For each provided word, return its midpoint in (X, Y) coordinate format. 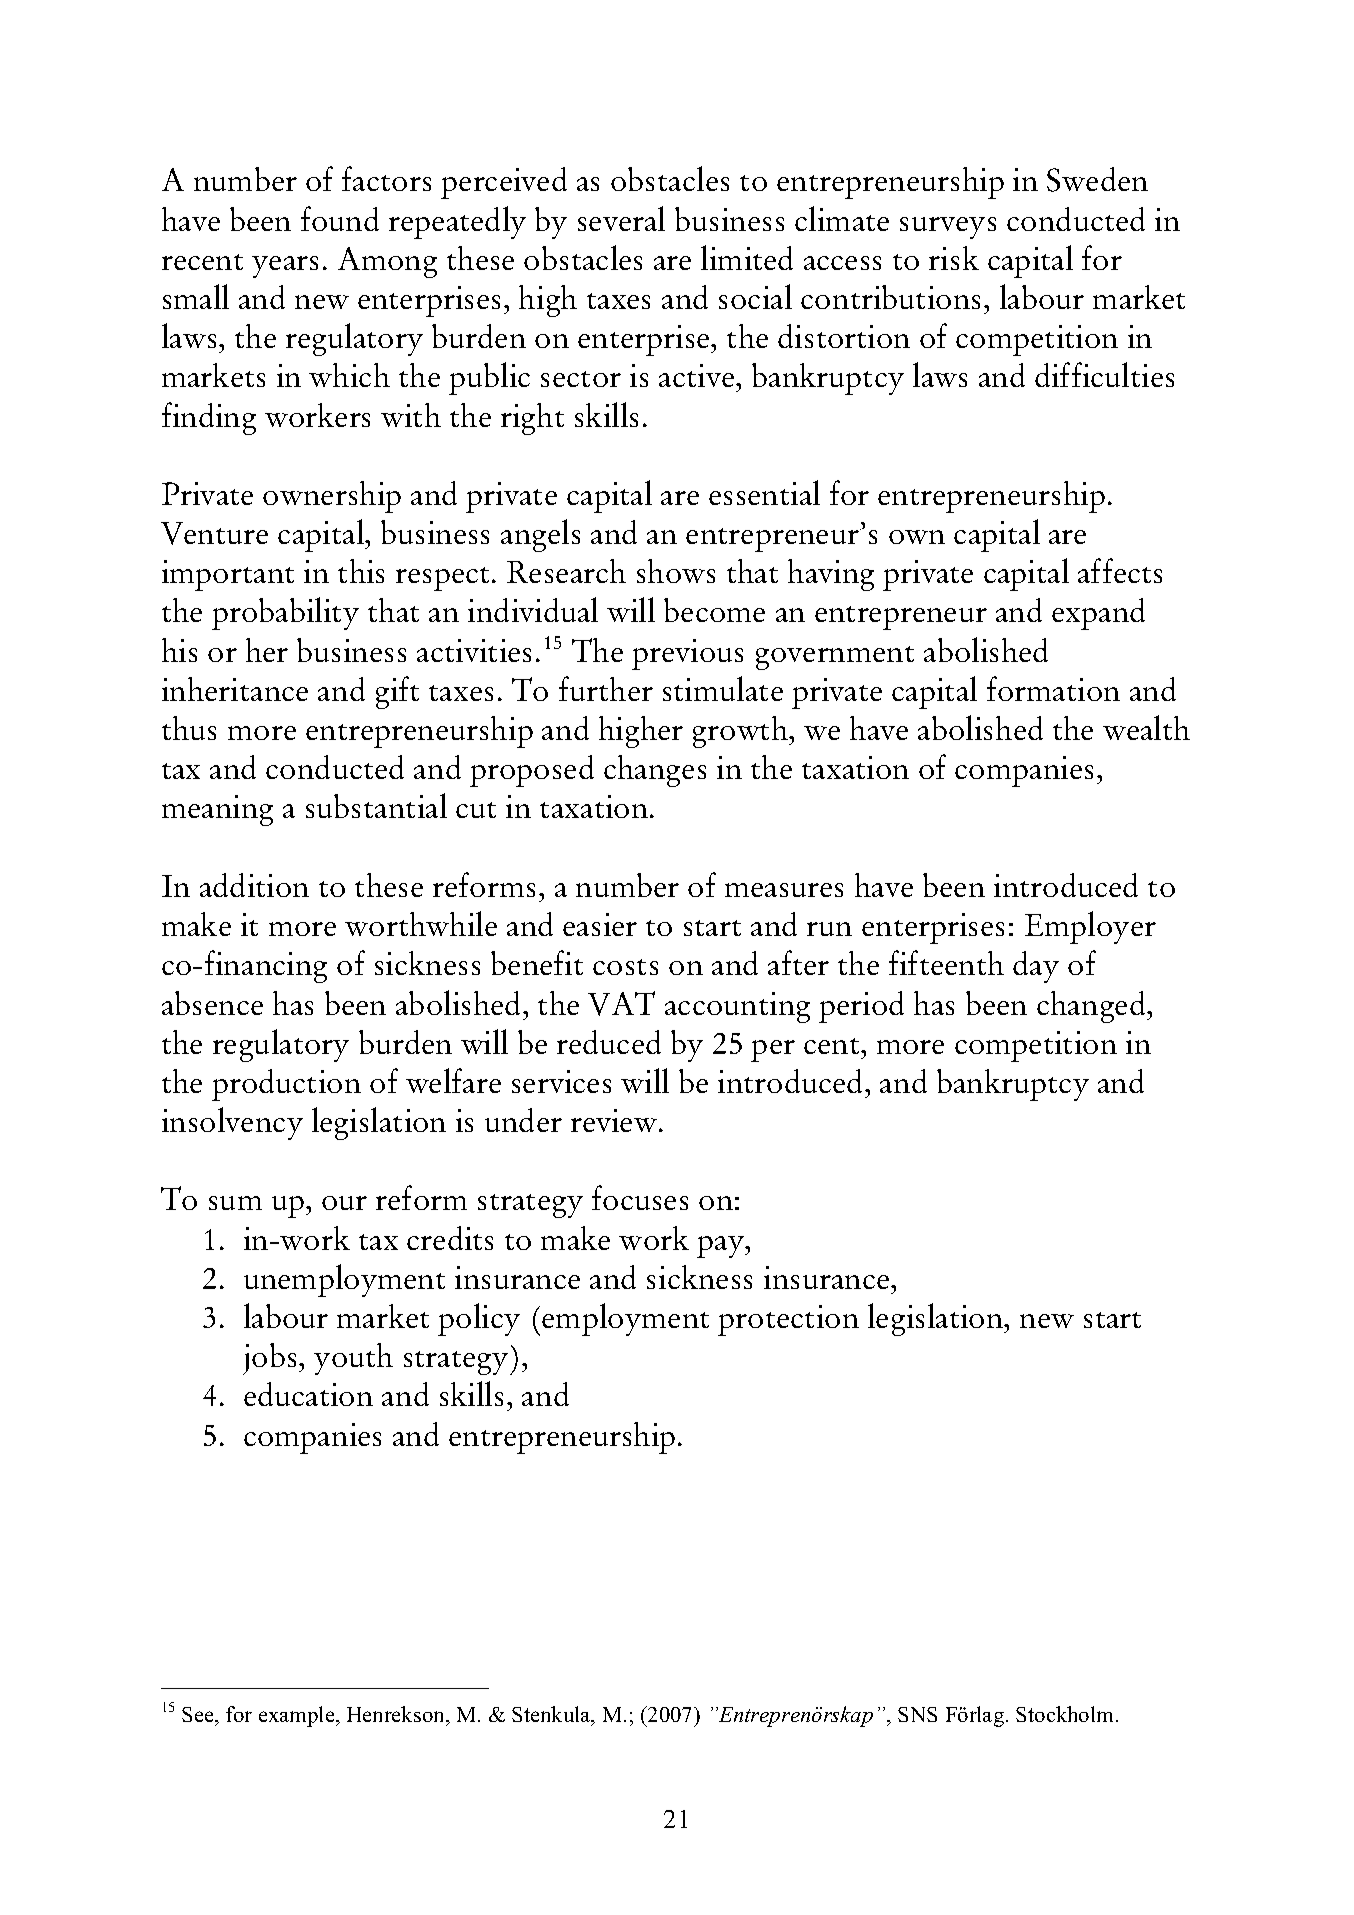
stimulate (723, 688)
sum (235, 1203)
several (621, 218)
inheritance (235, 689)
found (340, 218)
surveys (948, 228)
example (298, 1716)
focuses (640, 1197)
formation (1053, 688)
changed (1092, 1007)
